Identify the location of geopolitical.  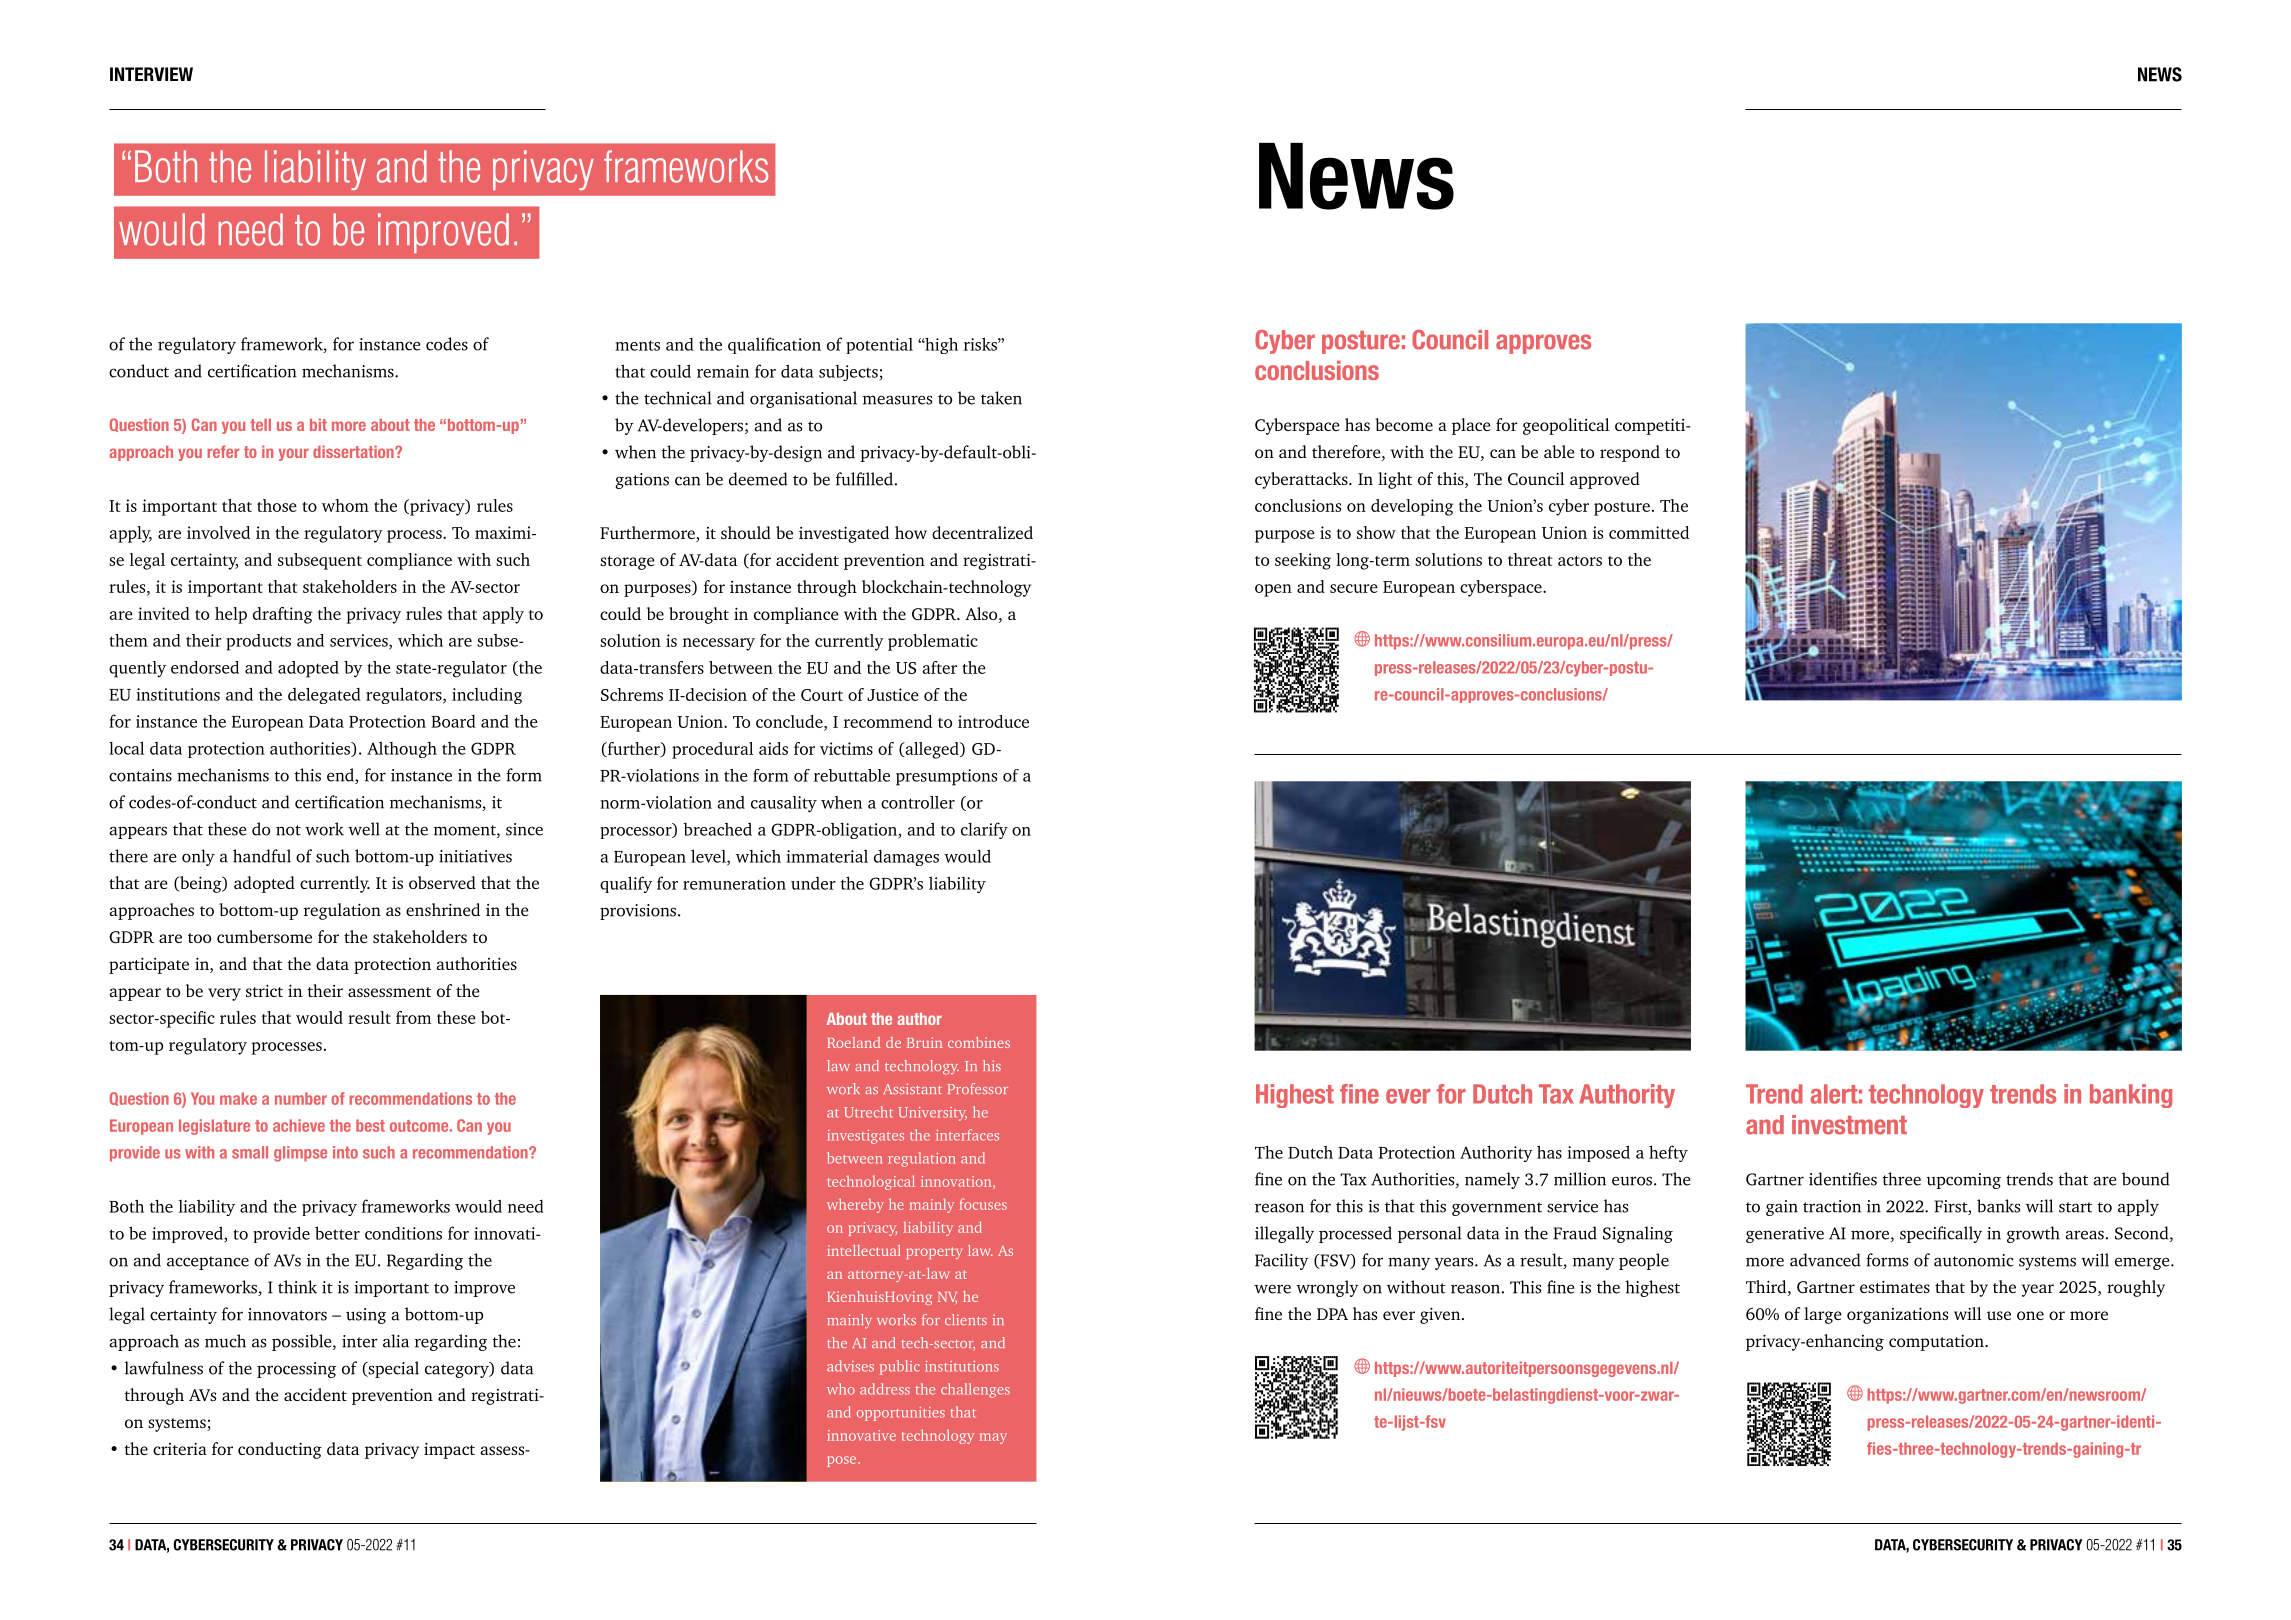
(1566, 426).
